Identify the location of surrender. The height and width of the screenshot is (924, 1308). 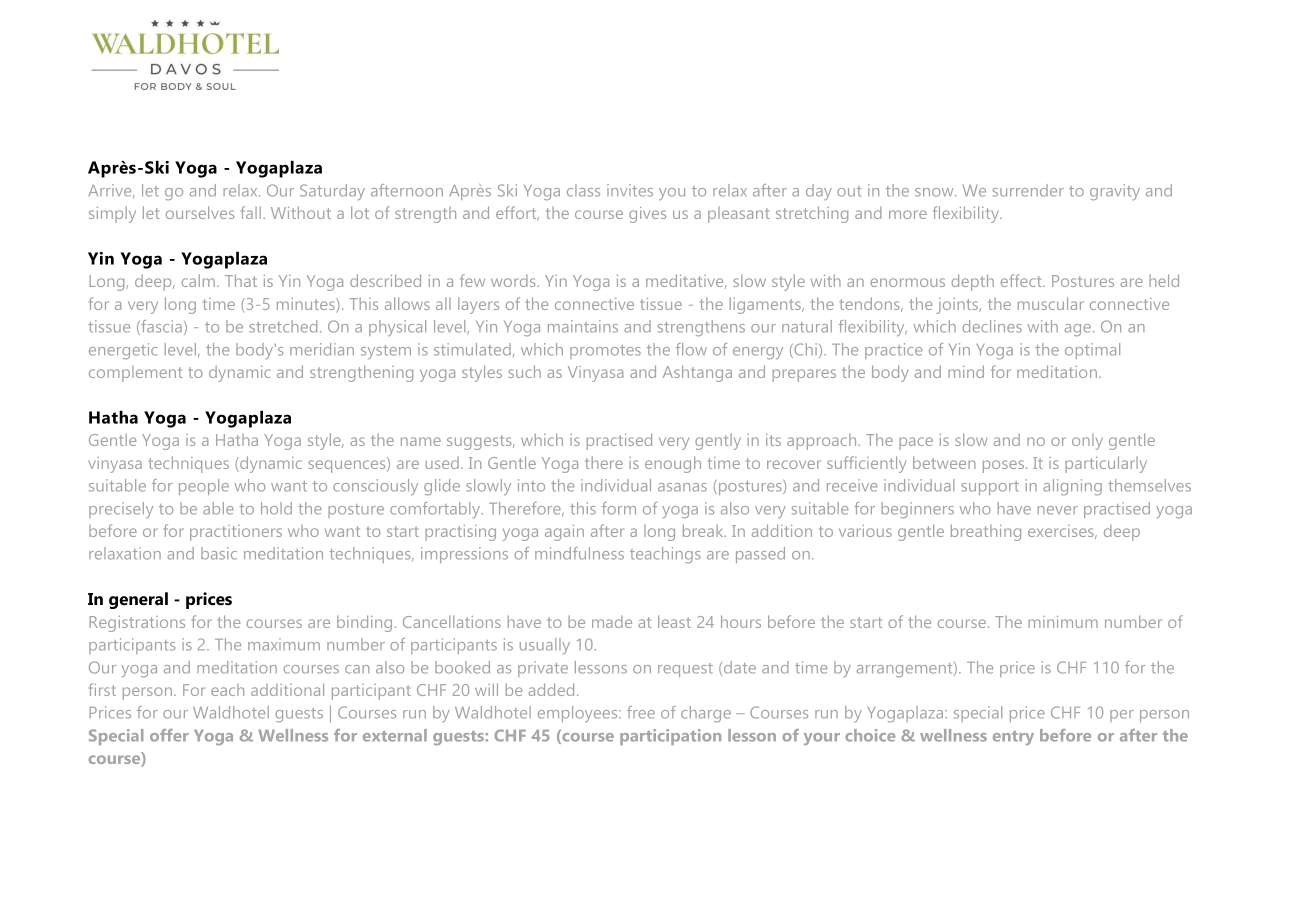
(1028, 190).
